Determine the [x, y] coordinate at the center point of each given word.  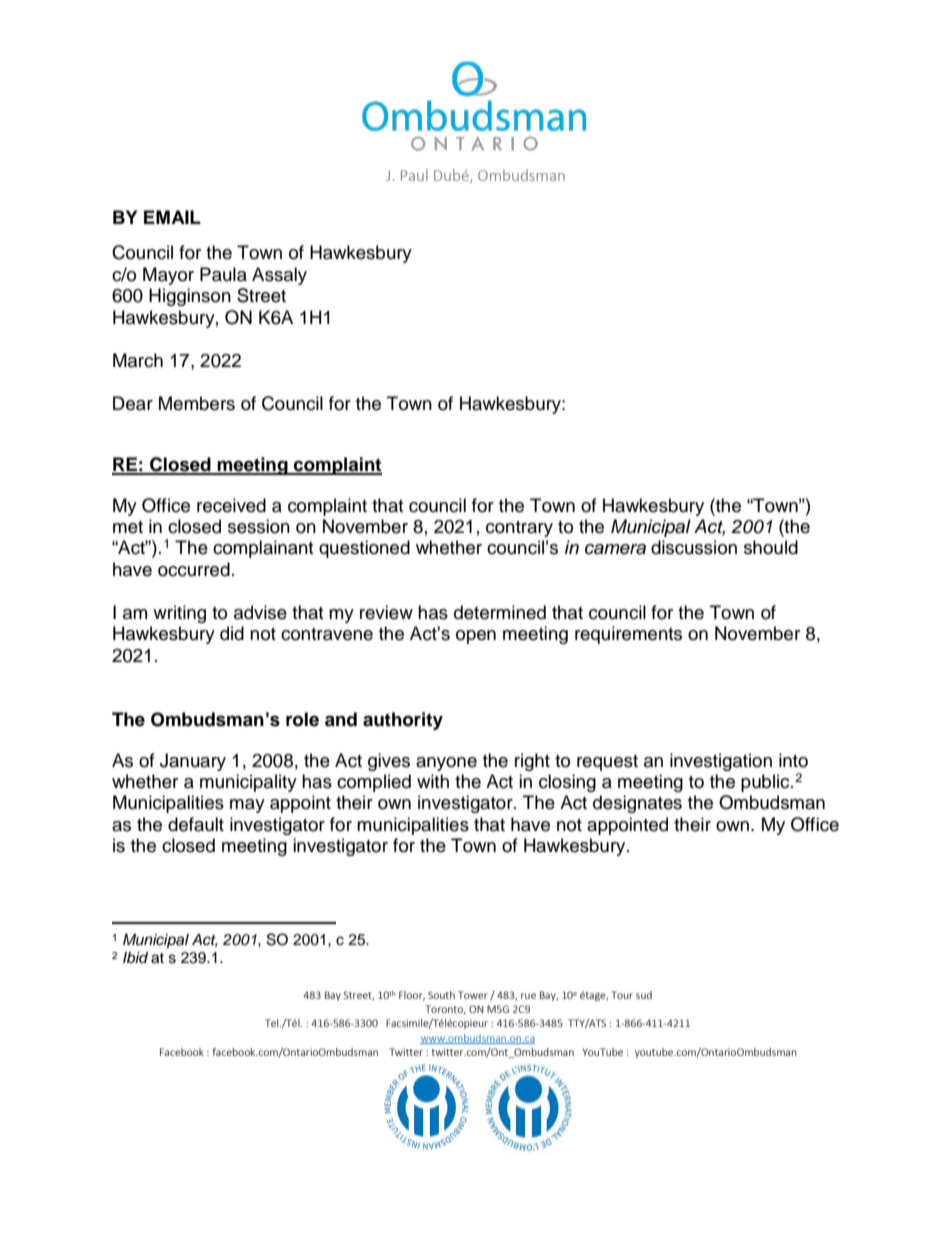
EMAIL [172, 217]
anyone [446, 764]
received [231, 505]
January [193, 762]
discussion [694, 547]
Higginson [190, 297]
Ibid [135, 957]
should [771, 547]
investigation [721, 762]
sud [644, 995]
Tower [473, 995]
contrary [519, 529]
